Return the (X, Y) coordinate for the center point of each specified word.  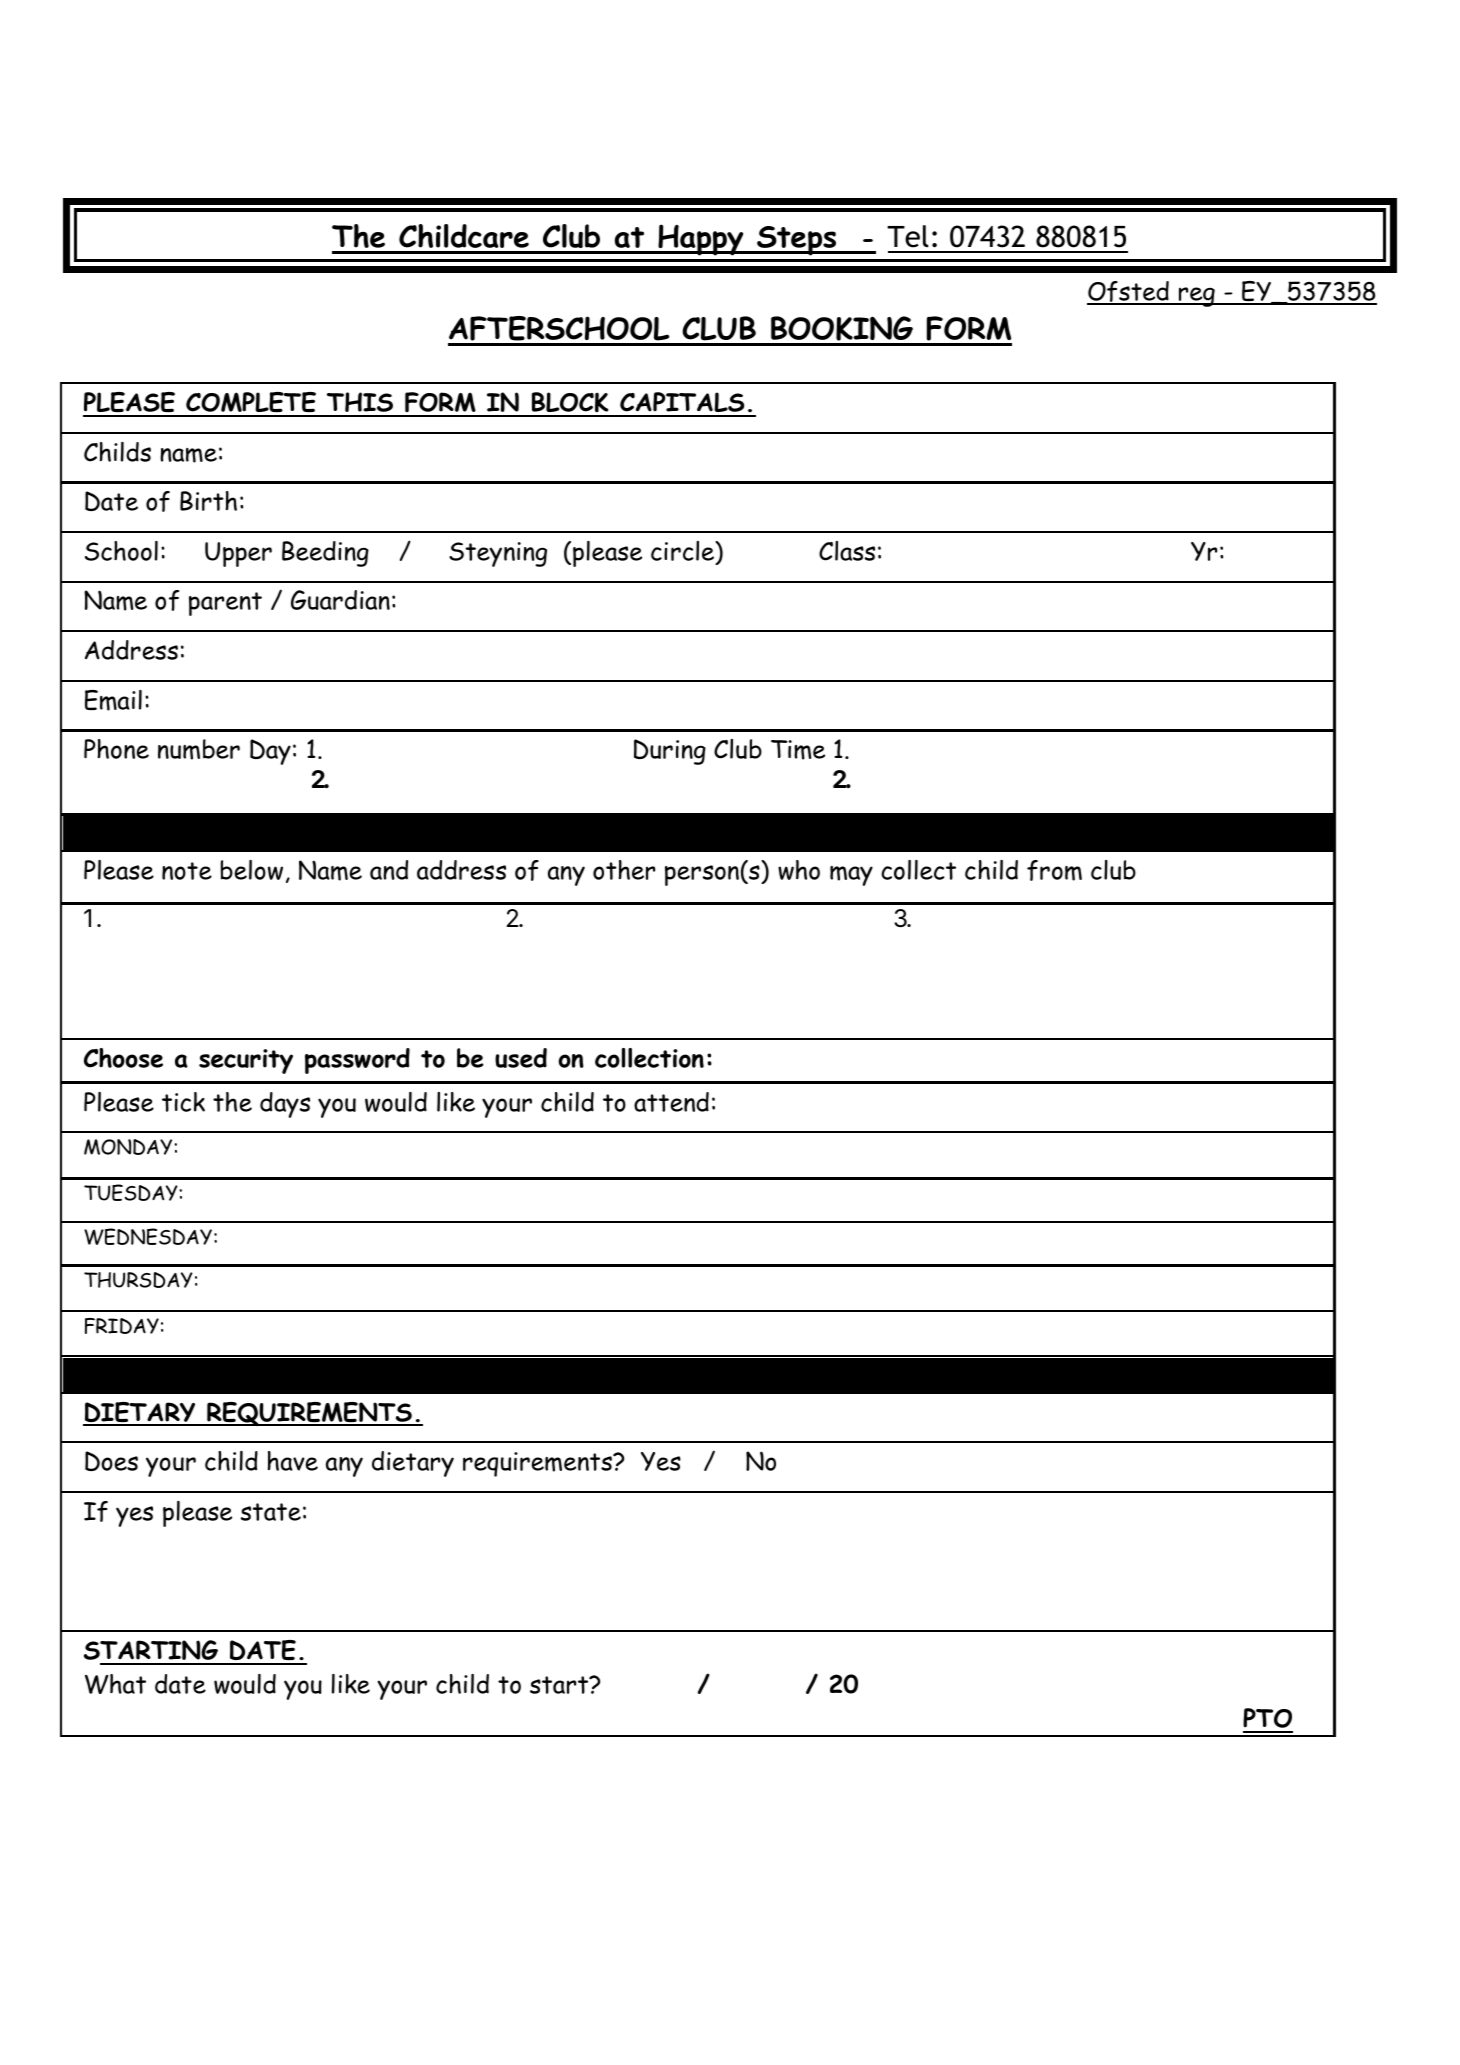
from (1054, 870)
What (115, 1684)
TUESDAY (132, 1192)
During (670, 752)
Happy (701, 240)
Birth (208, 501)
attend (671, 1102)
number (199, 749)
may (851, 876)
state (271, 1512)
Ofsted (1129, 292)
